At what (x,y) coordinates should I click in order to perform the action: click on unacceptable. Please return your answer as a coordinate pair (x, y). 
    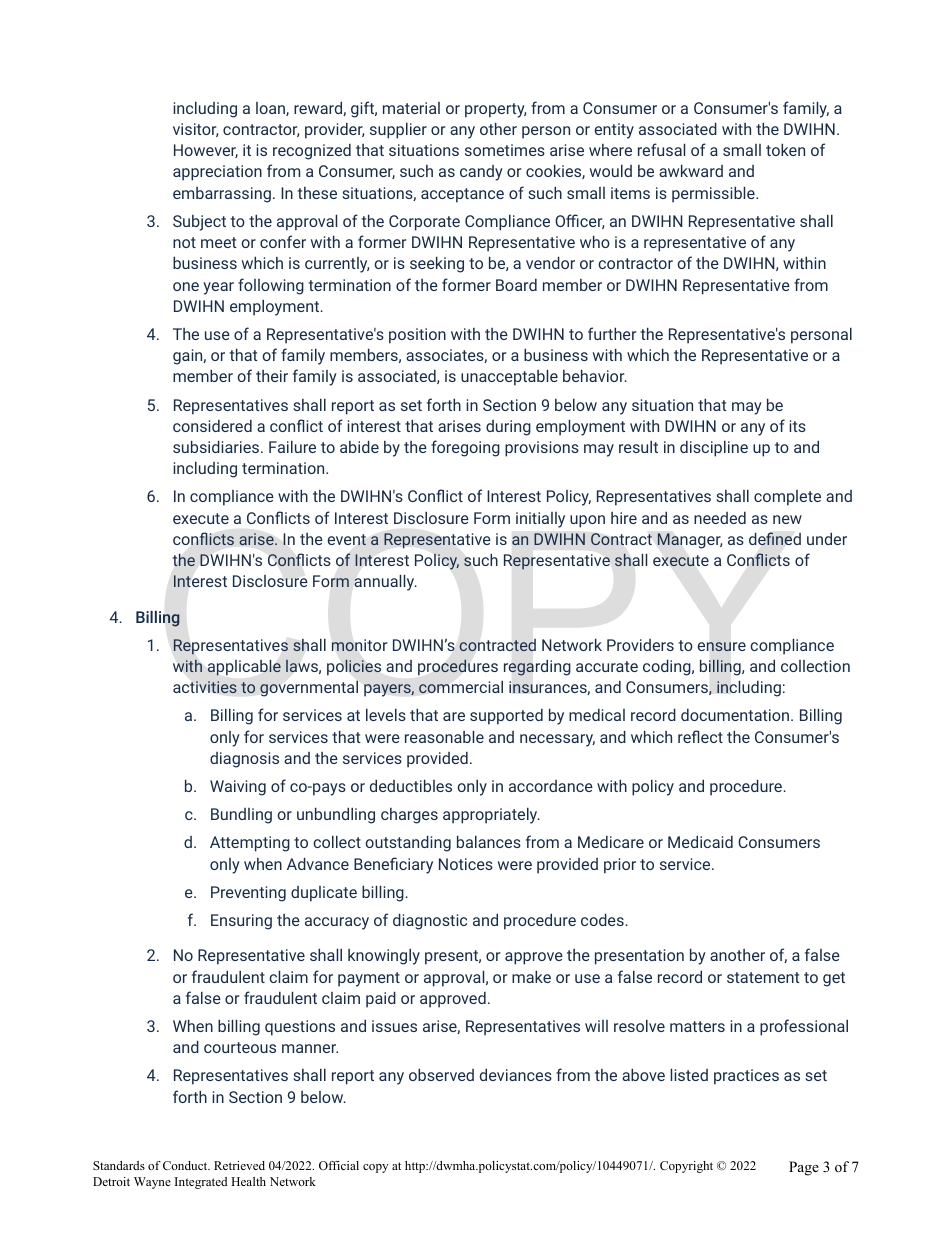
    Looking at the image, I should click on (509, 377).
